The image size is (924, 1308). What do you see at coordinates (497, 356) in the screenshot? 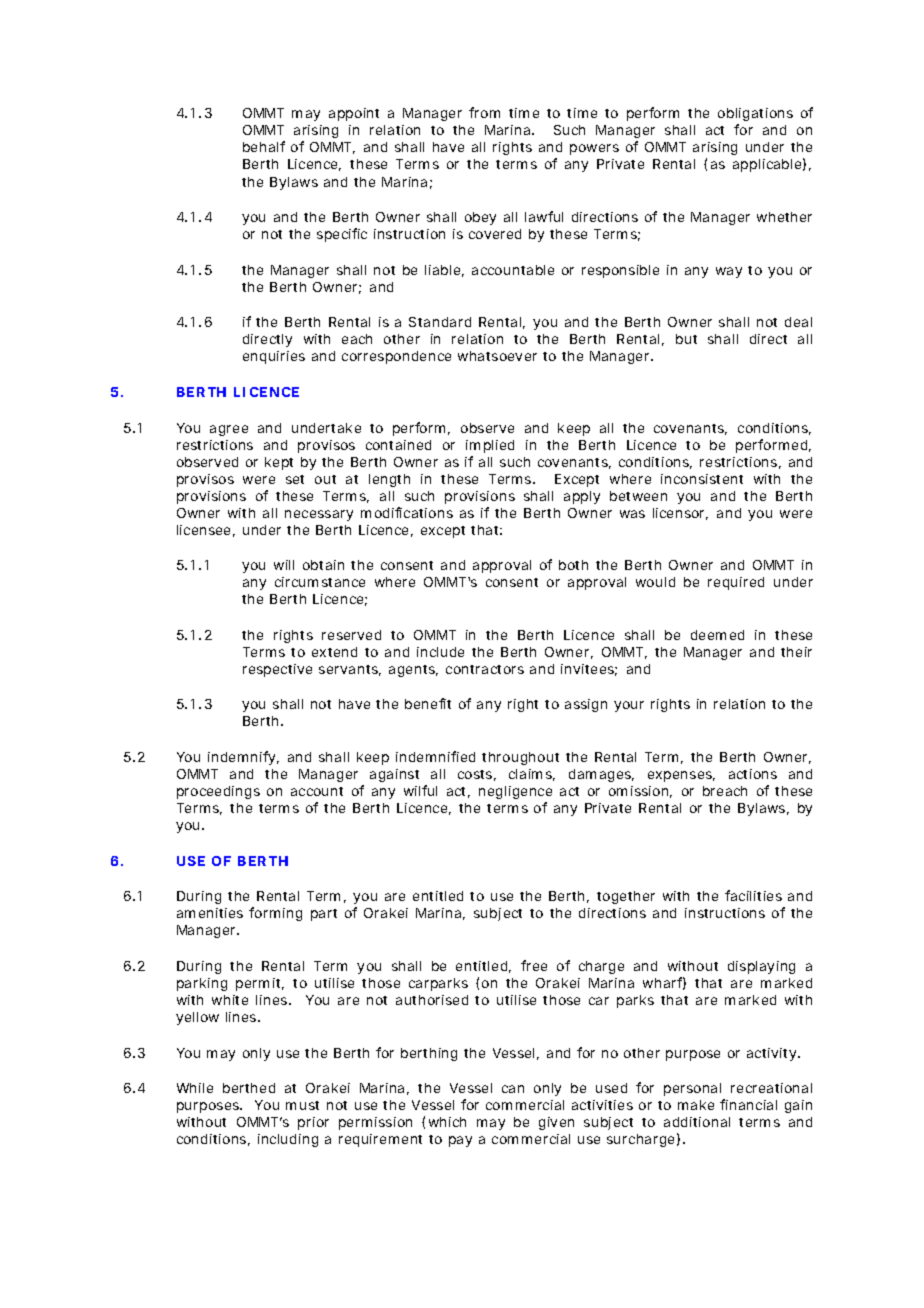
I see `whatsoever` at bounding box center [497, 356].
